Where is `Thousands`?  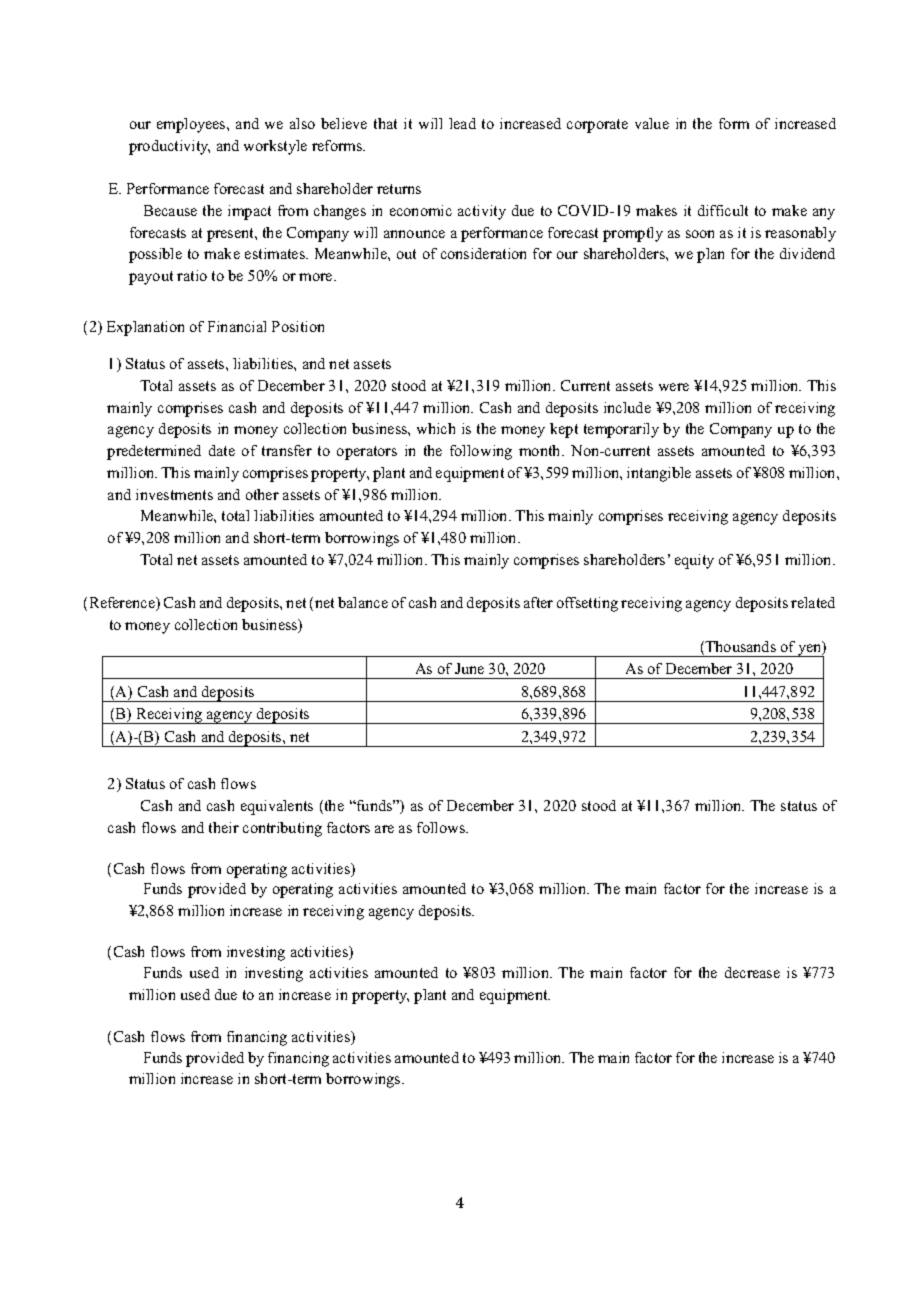
Thousands is located at coordinates (740, 646).
